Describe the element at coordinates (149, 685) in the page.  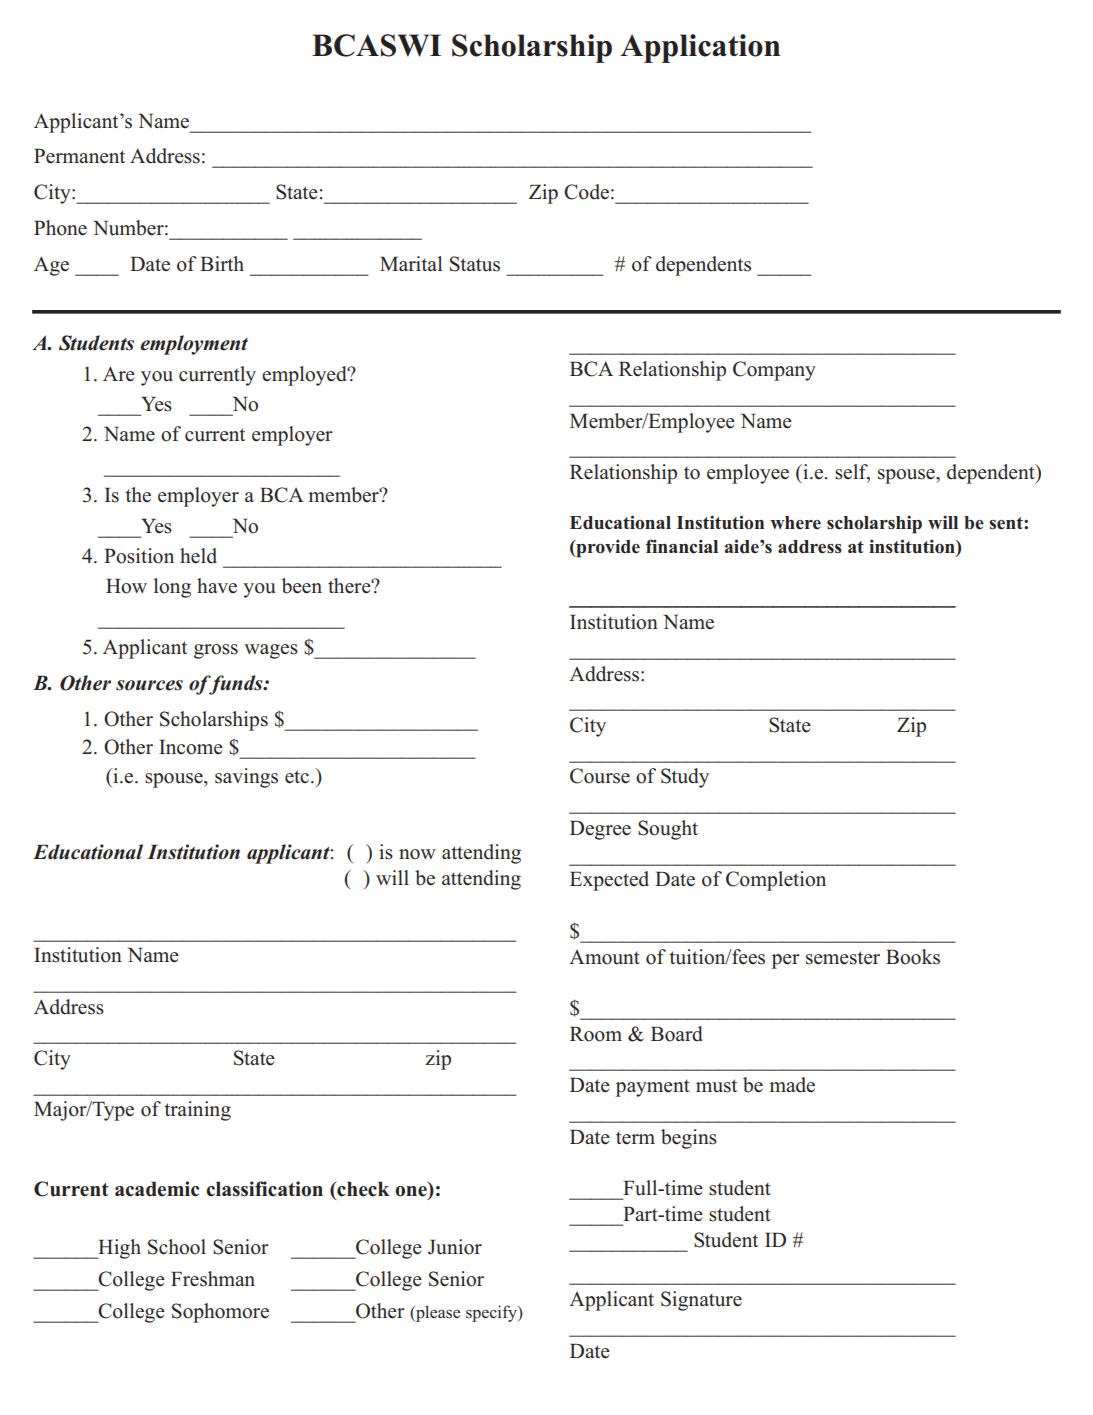
I see `sources` at that location.
